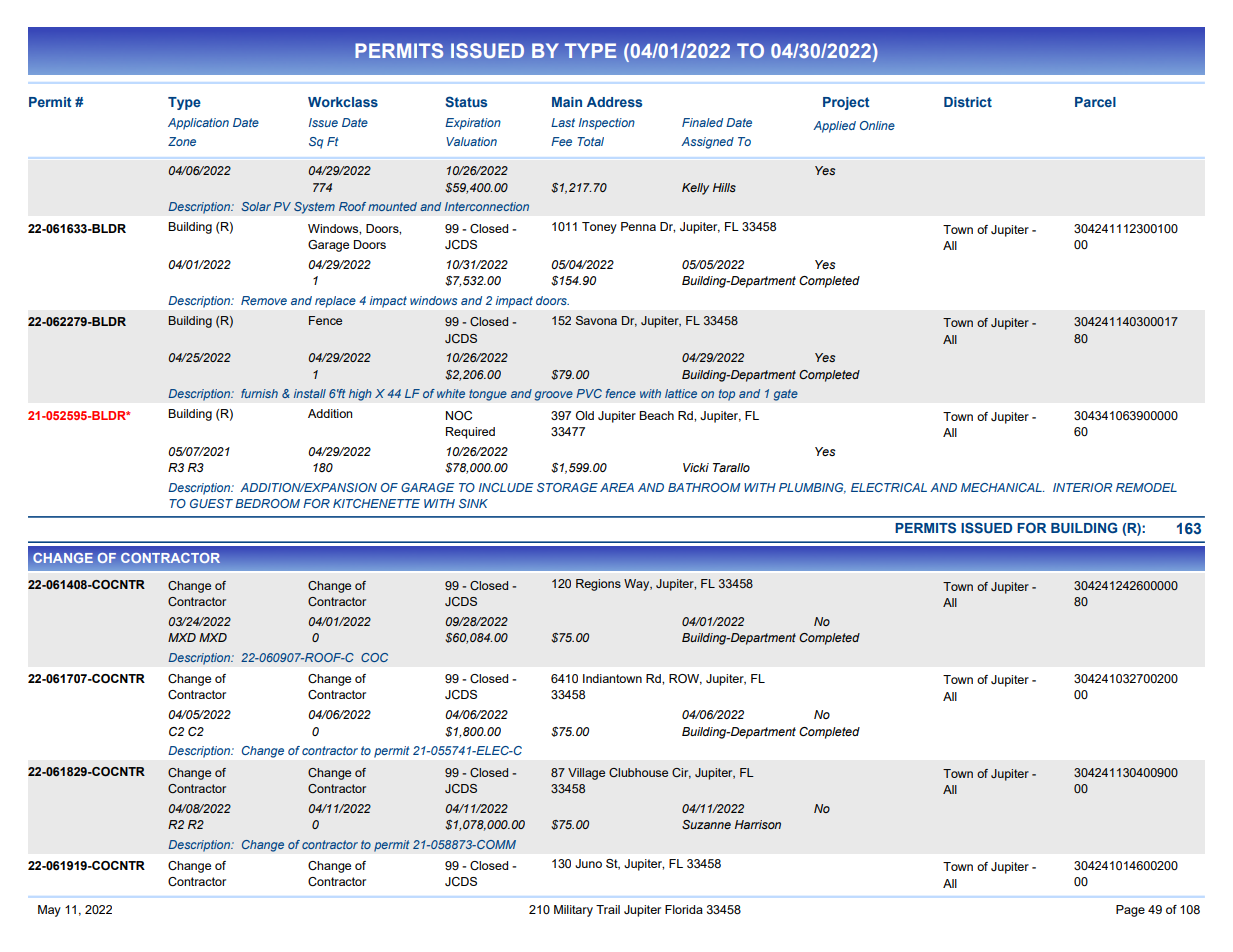 This document has width=1233, height=952. Describe the element at coordinates (259, 393) in the document. I see `furnish` at that location.
